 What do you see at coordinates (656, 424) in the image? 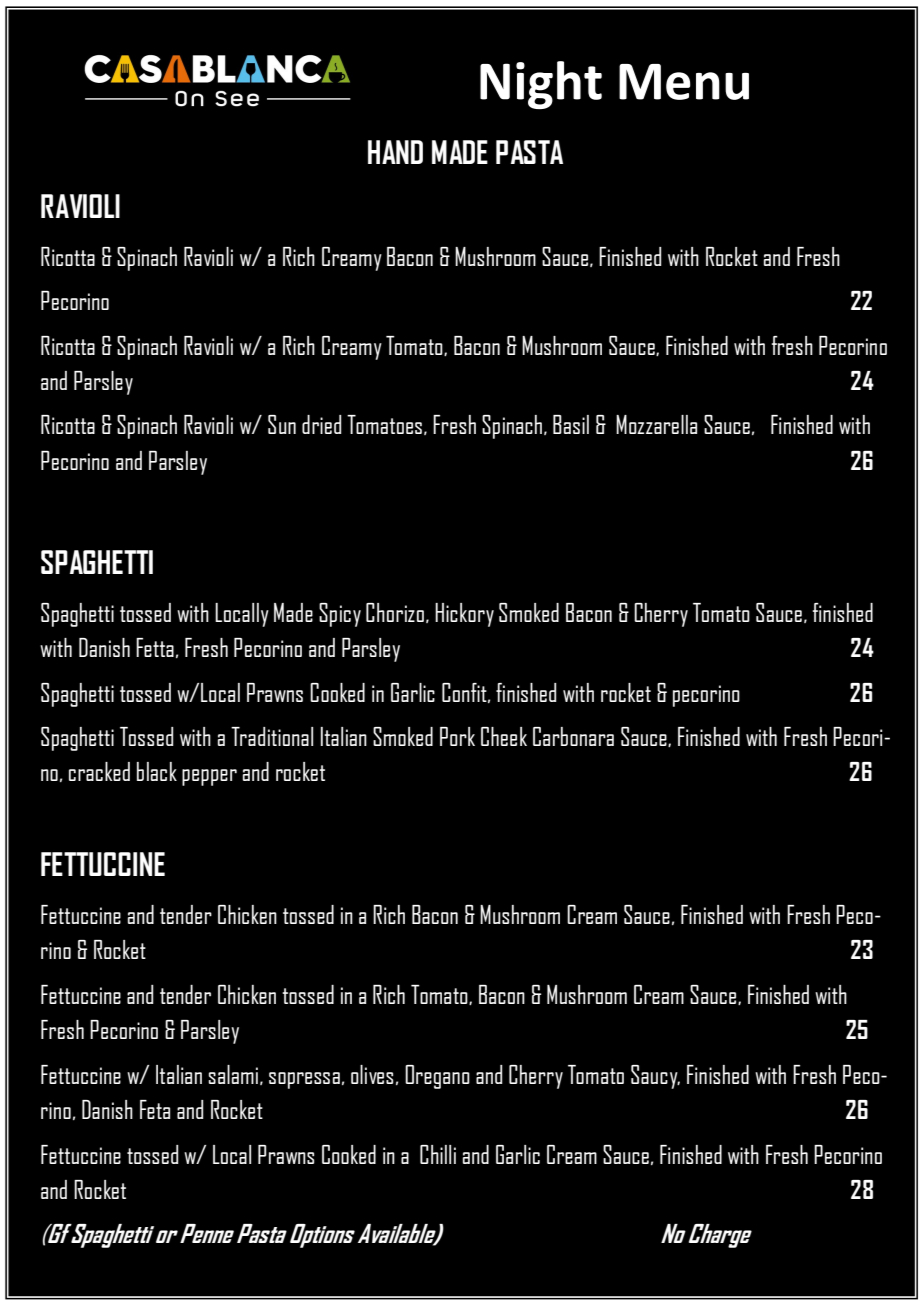
I see `Mozzarella` at bounding box center [656, 424].
